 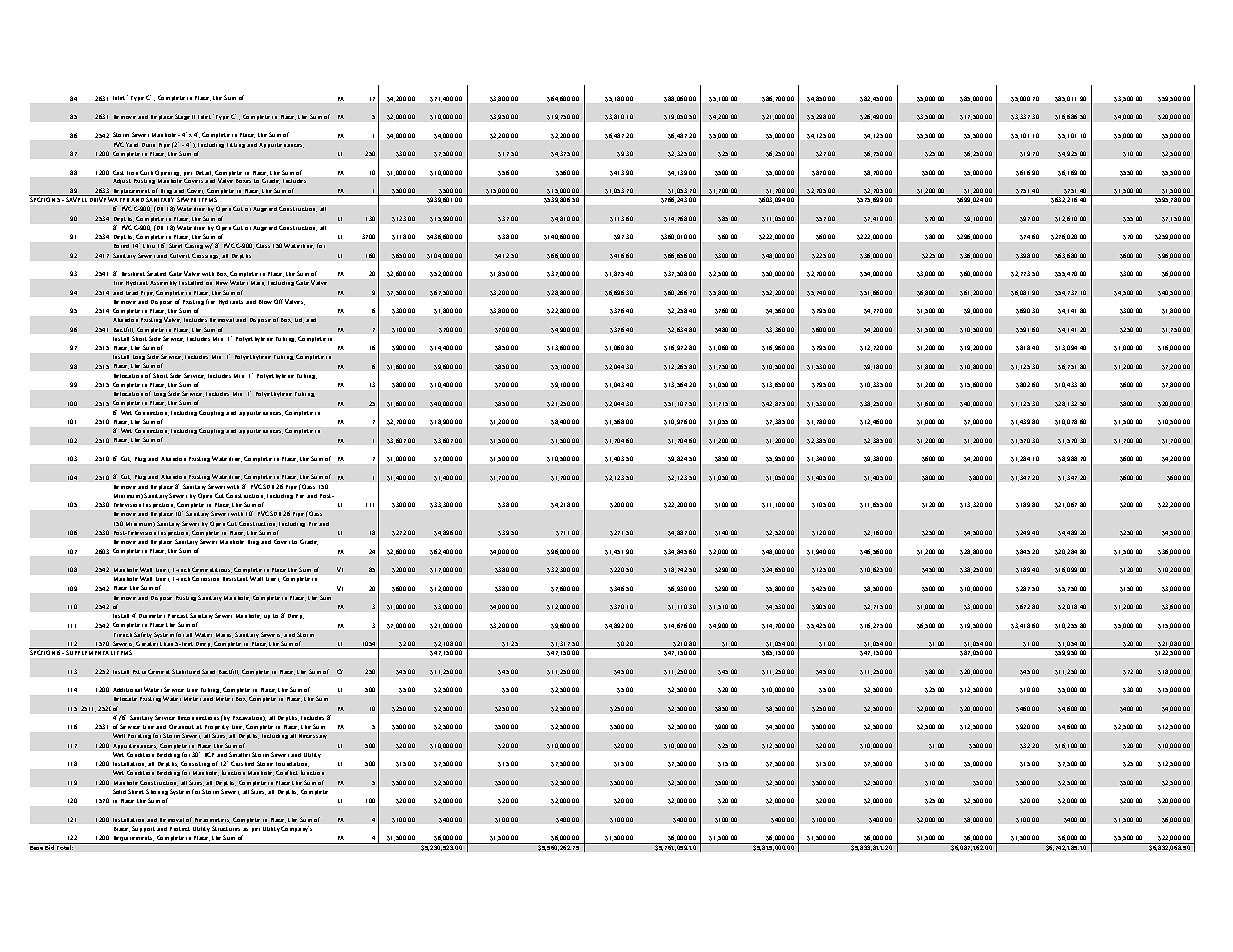 I want to click on DRIVE, so click(x=98, y=199).
